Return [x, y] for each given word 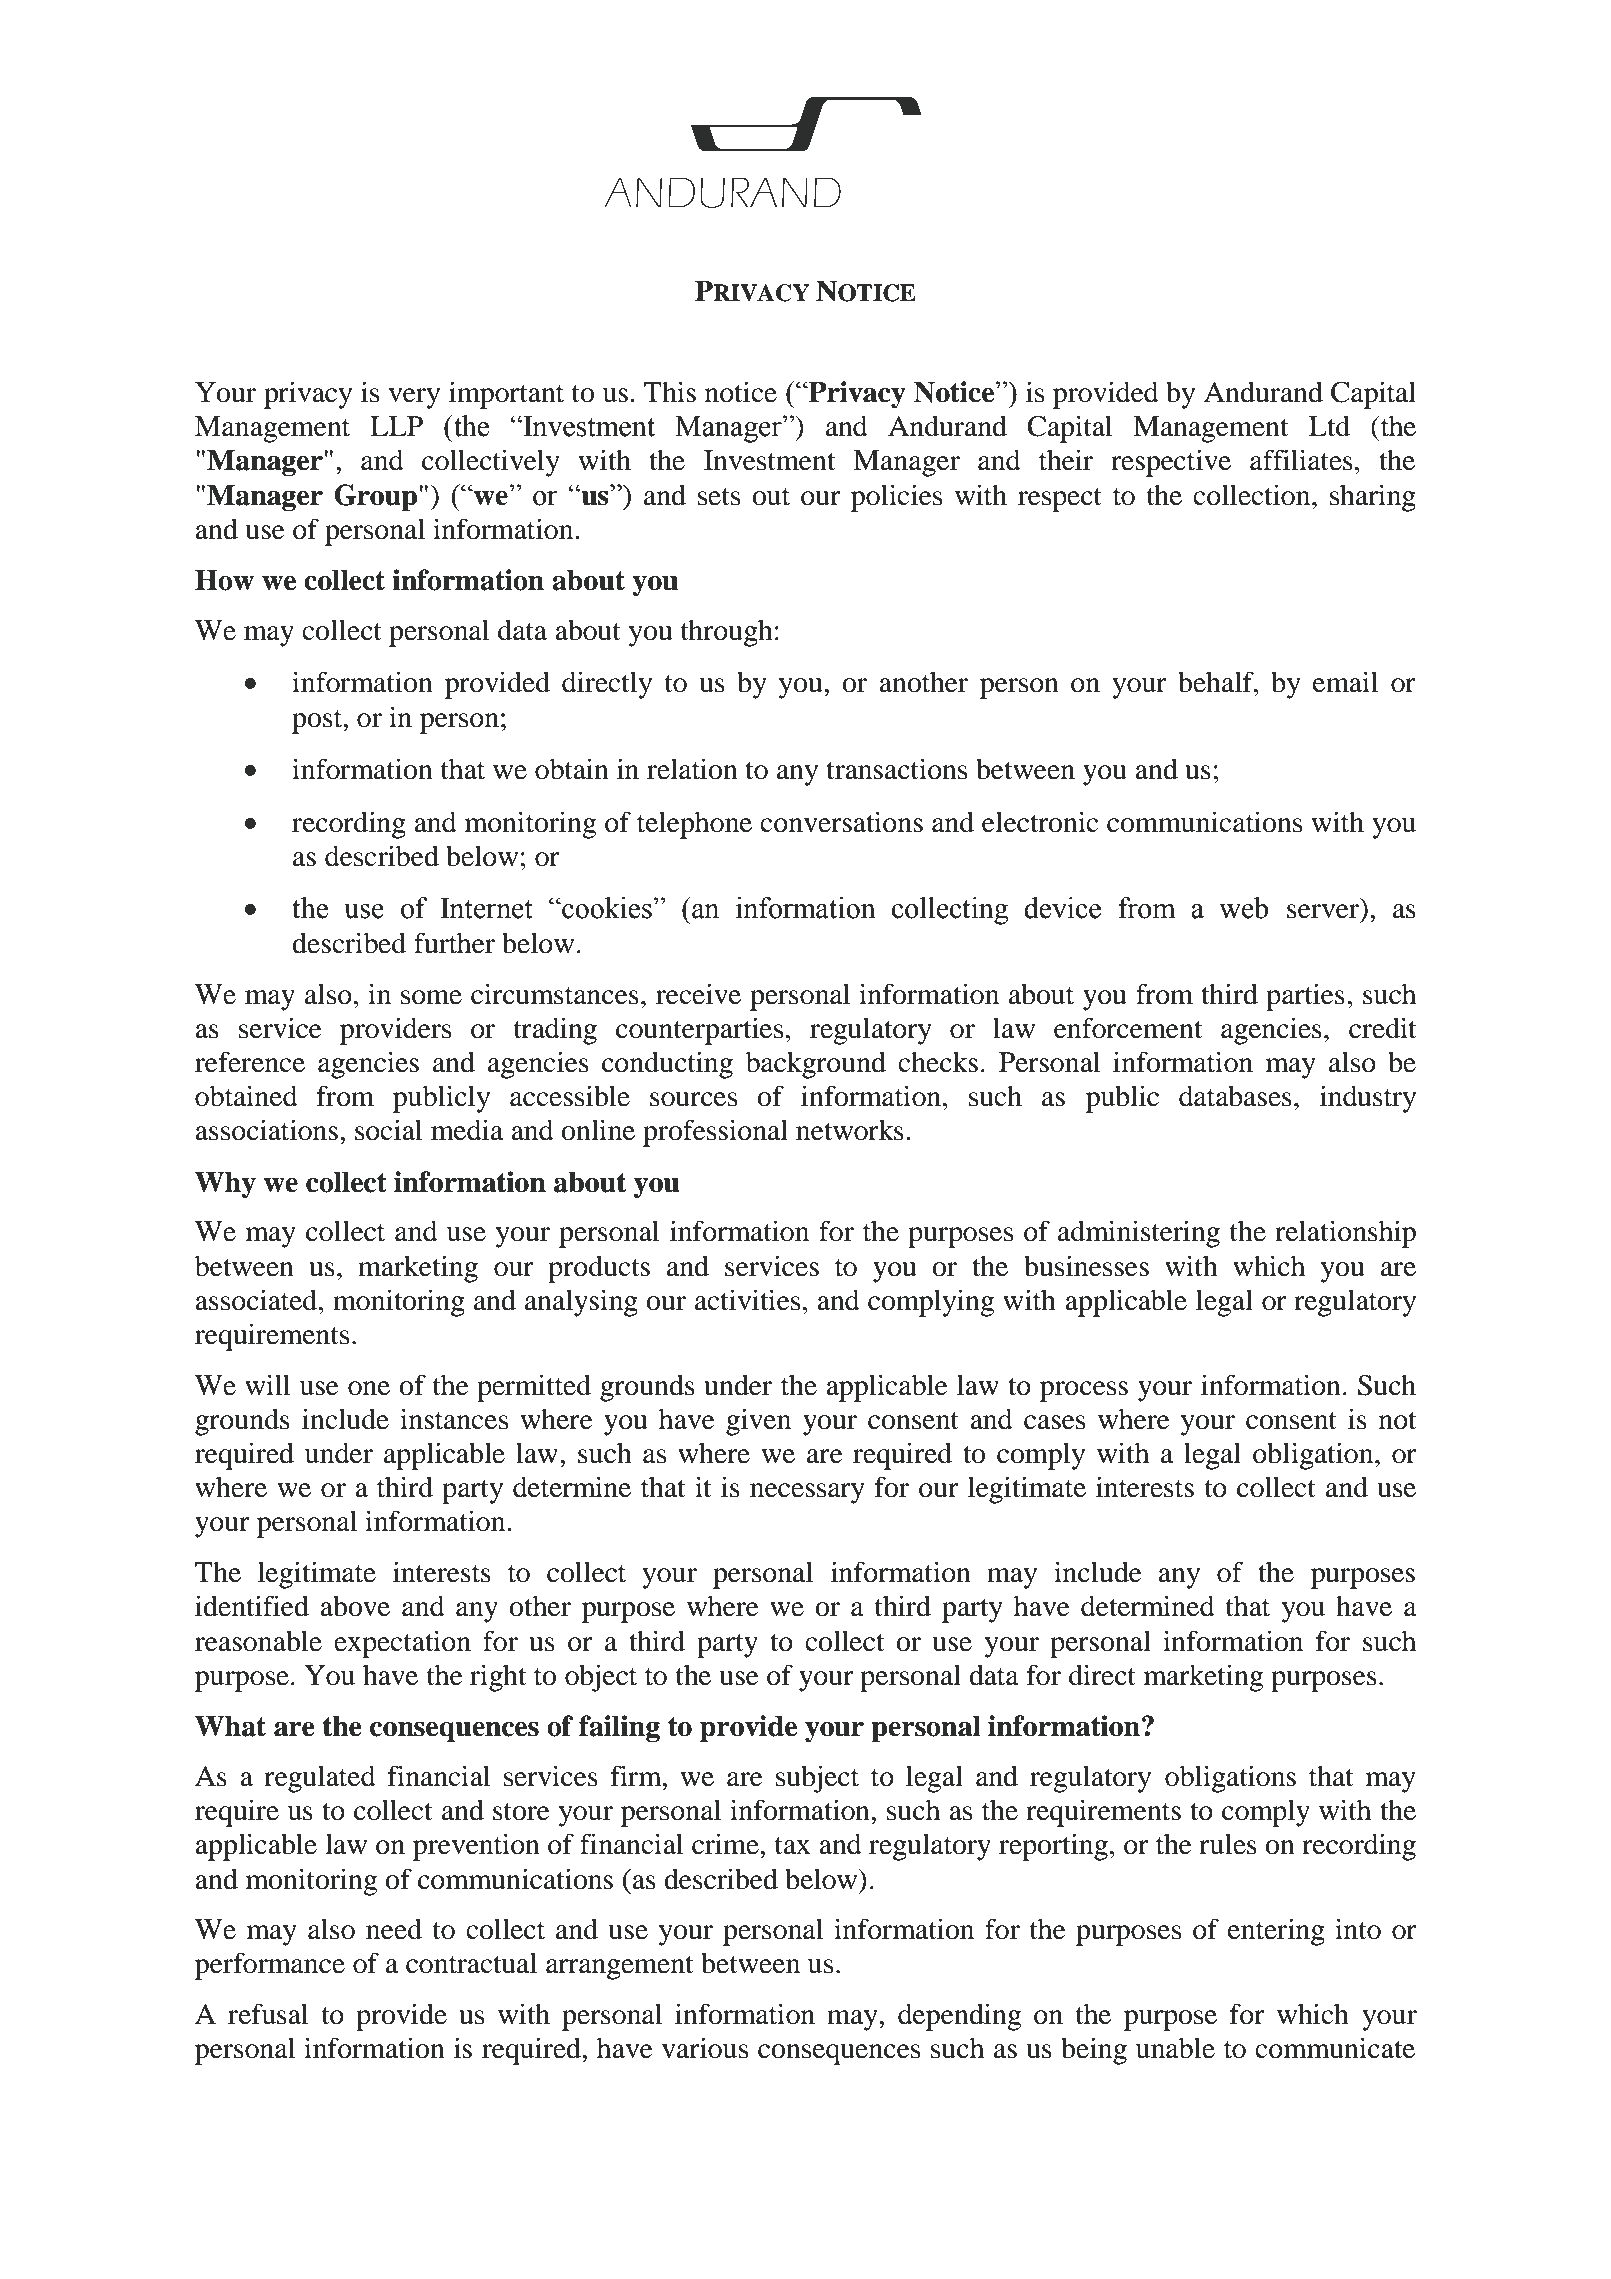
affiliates [1301, 460]
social [389, 1130]
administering [1139, 1234]
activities [747, 1300]
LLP [396, 426]
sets [719, 497]
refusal [268, 2014]
